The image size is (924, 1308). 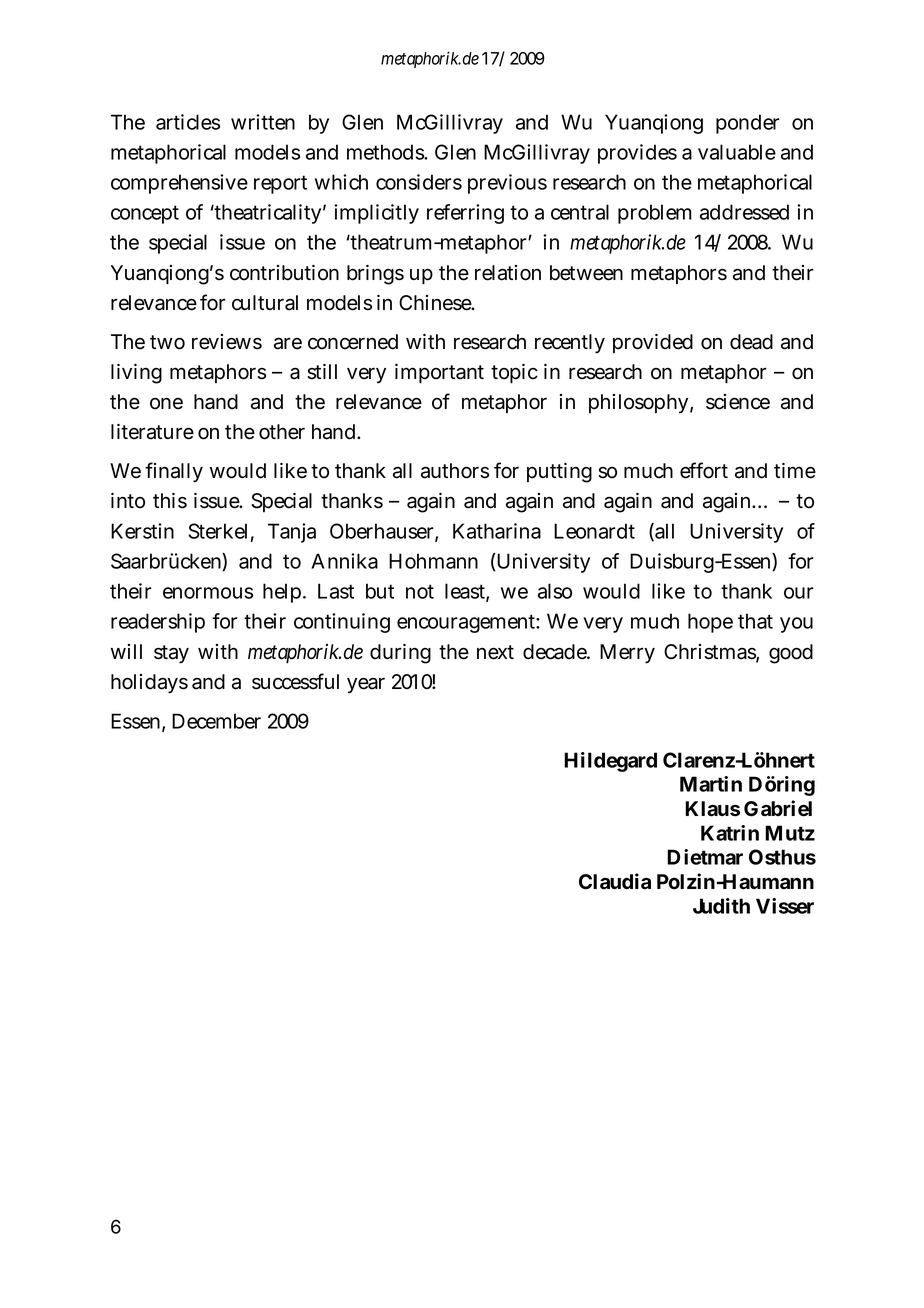 What do you see at coordinates (387, 152) in the image?
I see `methods` at bounding box center [387, 152].
